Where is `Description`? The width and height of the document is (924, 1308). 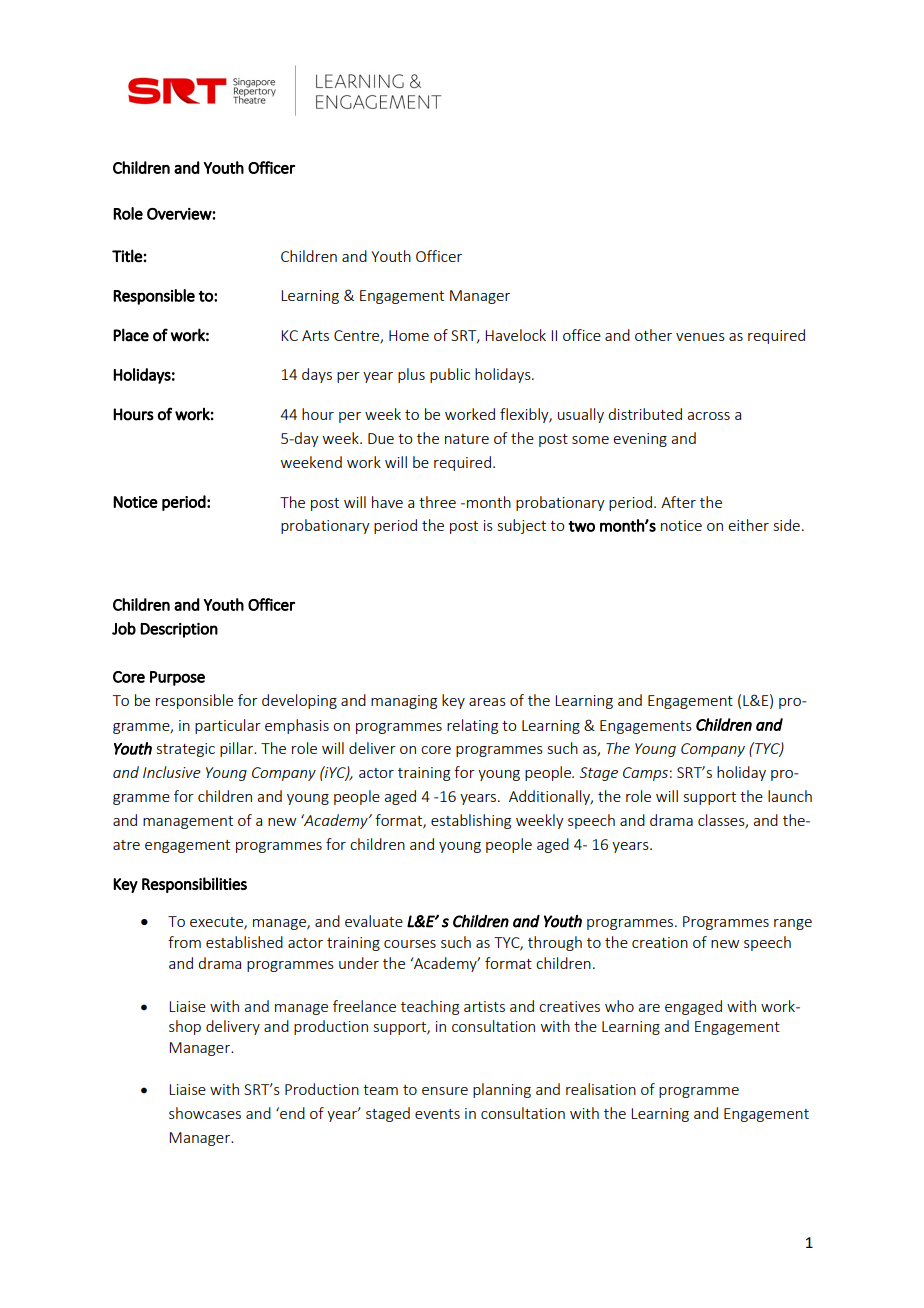 Description is located at coordinates (179, 630).
